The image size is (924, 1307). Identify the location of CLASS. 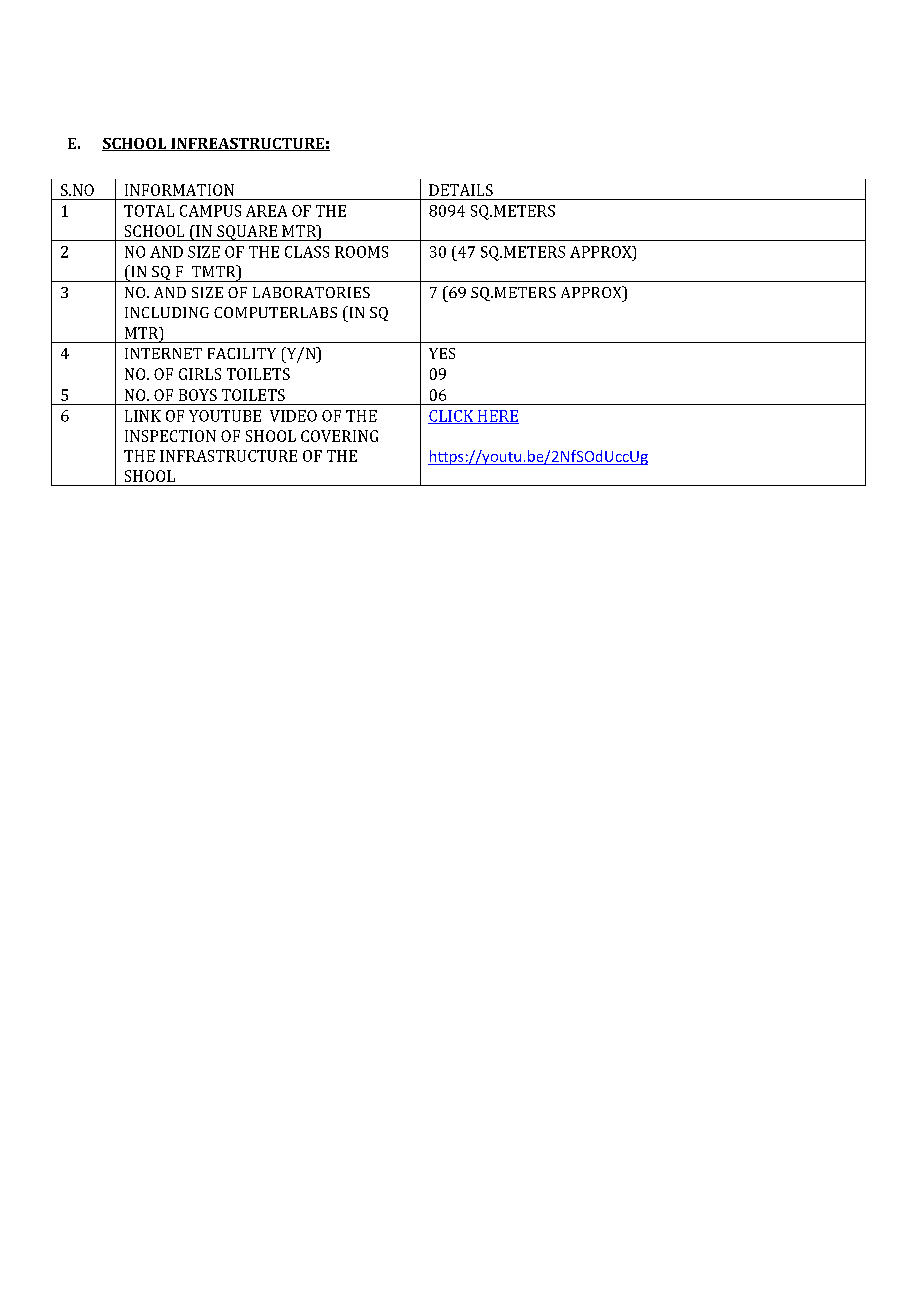
(307, 252).
